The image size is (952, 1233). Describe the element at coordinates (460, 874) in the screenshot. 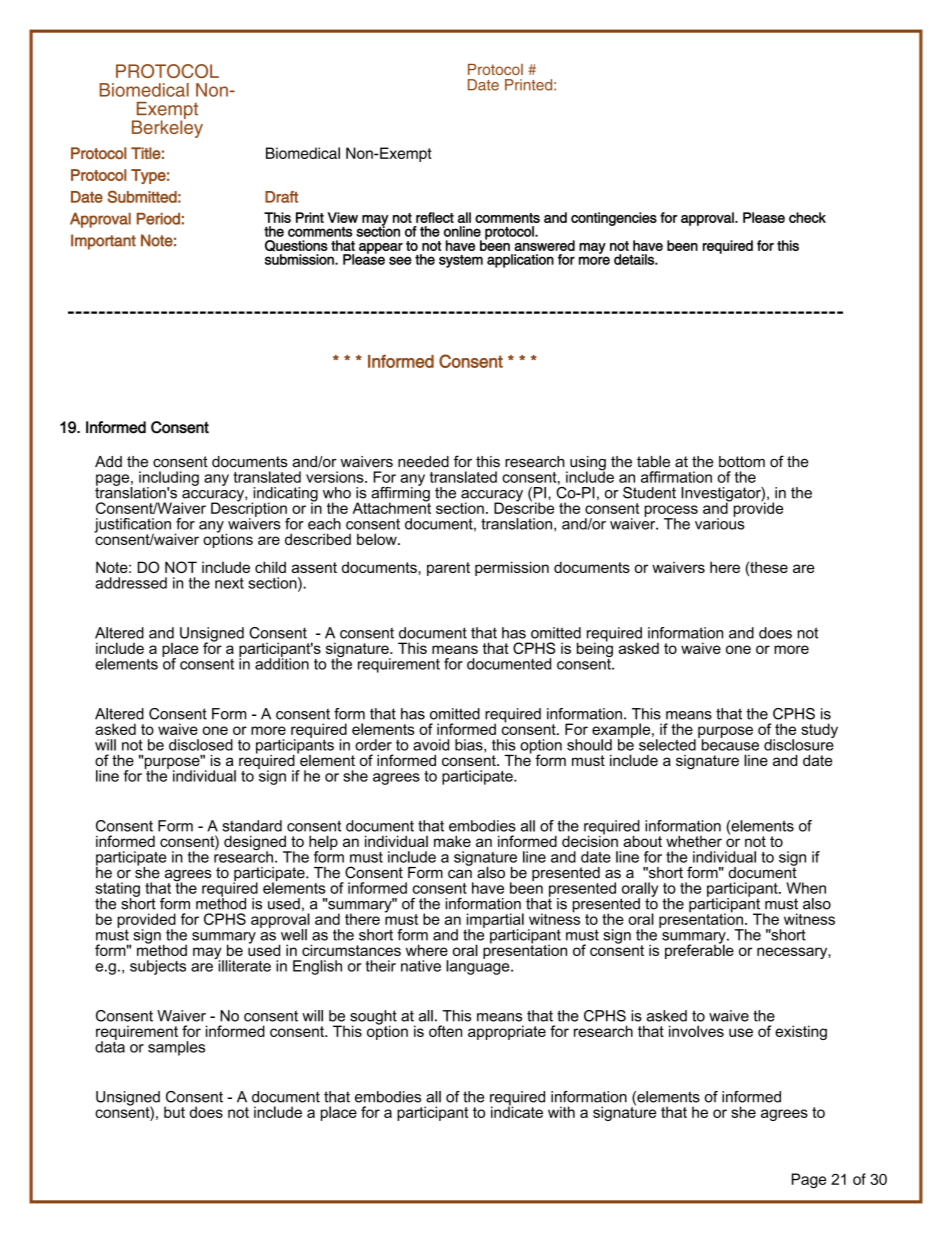

I see `can` at that location.
